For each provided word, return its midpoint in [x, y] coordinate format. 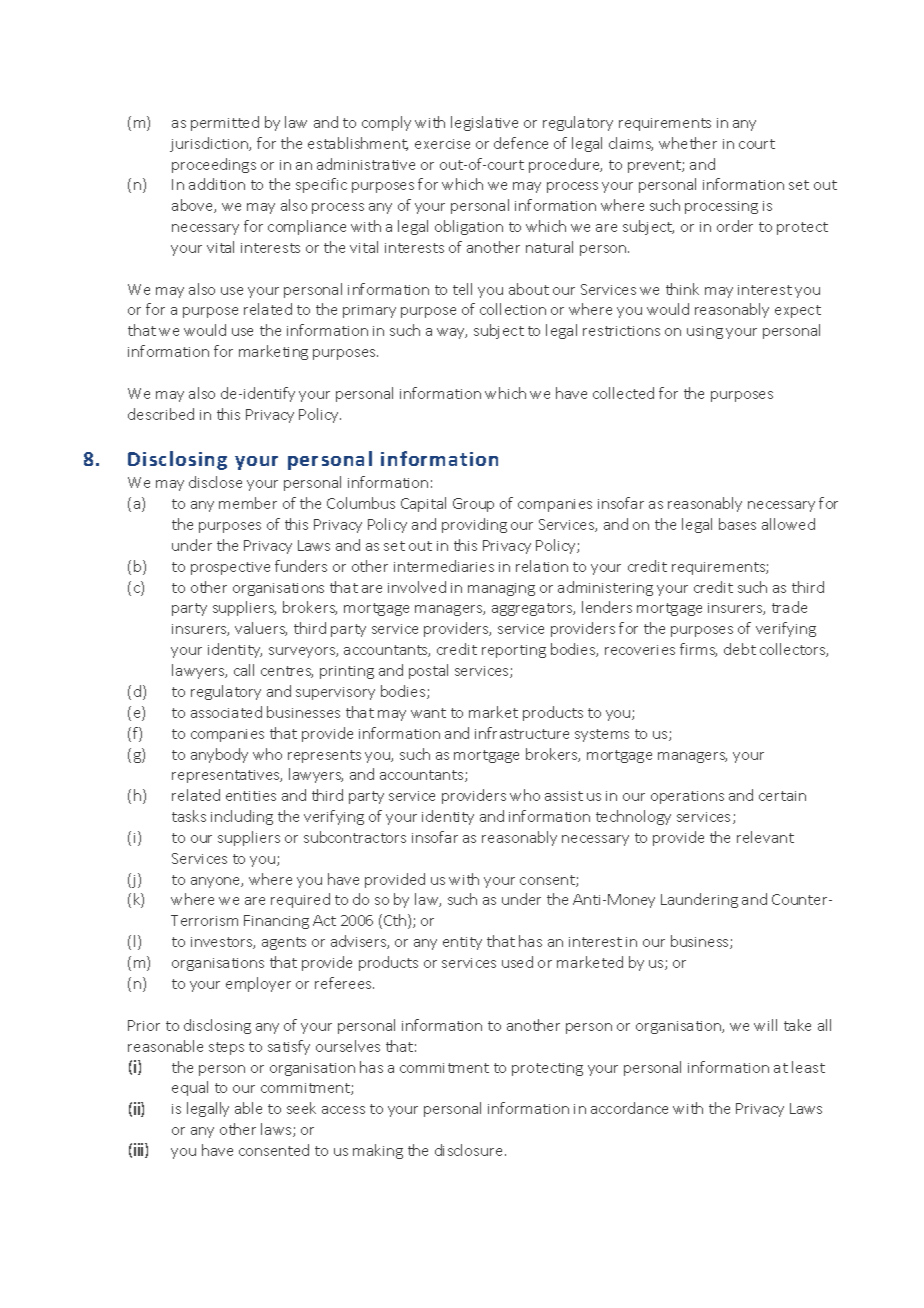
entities [251, 796]
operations [687, 797]
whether [688, 143]
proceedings [214, 165]
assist [564, 796]
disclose [215, 482]
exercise [442, 144]
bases [737, 524]
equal [190, 1088]
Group [473, 505]
